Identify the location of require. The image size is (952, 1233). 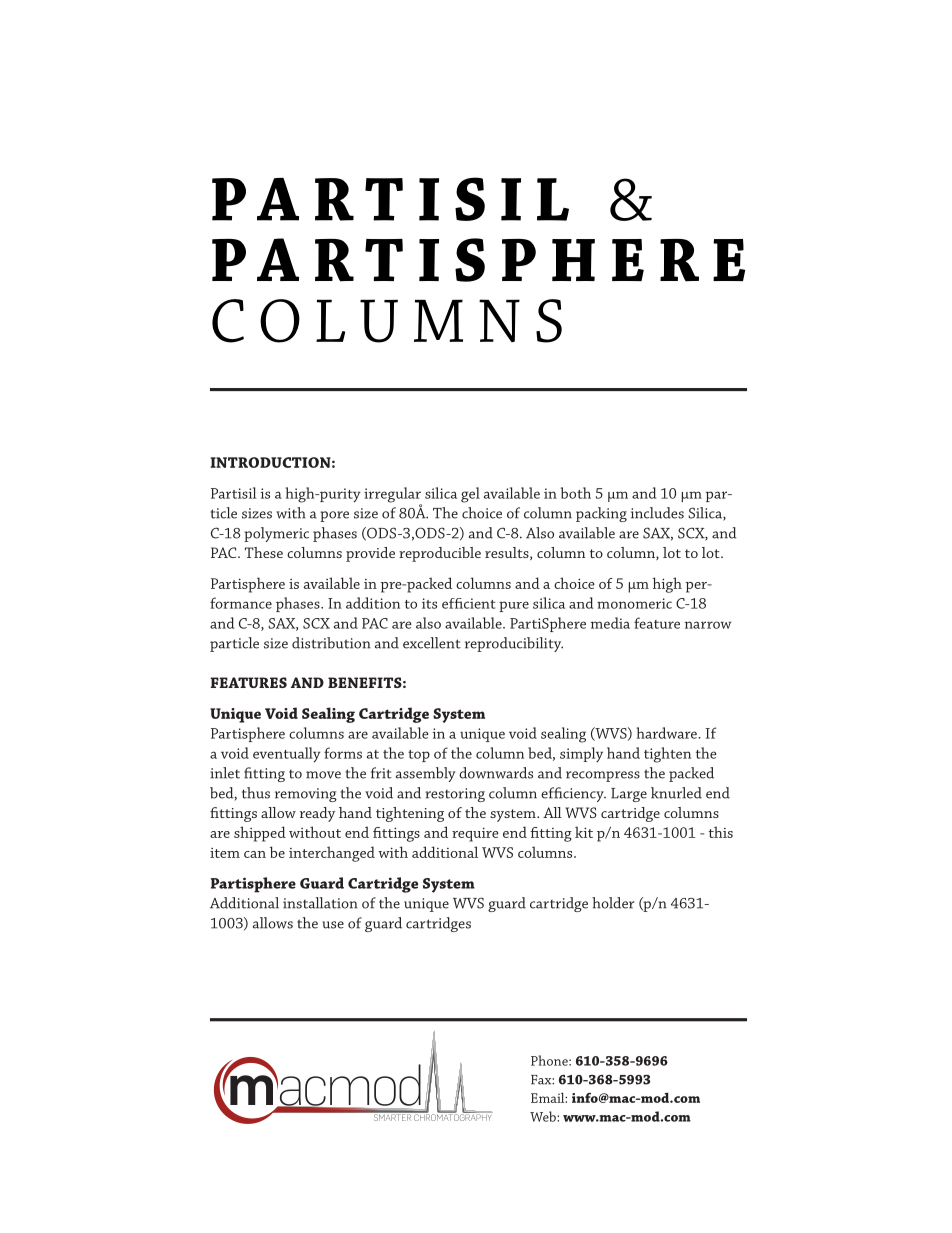
(475, 834).
